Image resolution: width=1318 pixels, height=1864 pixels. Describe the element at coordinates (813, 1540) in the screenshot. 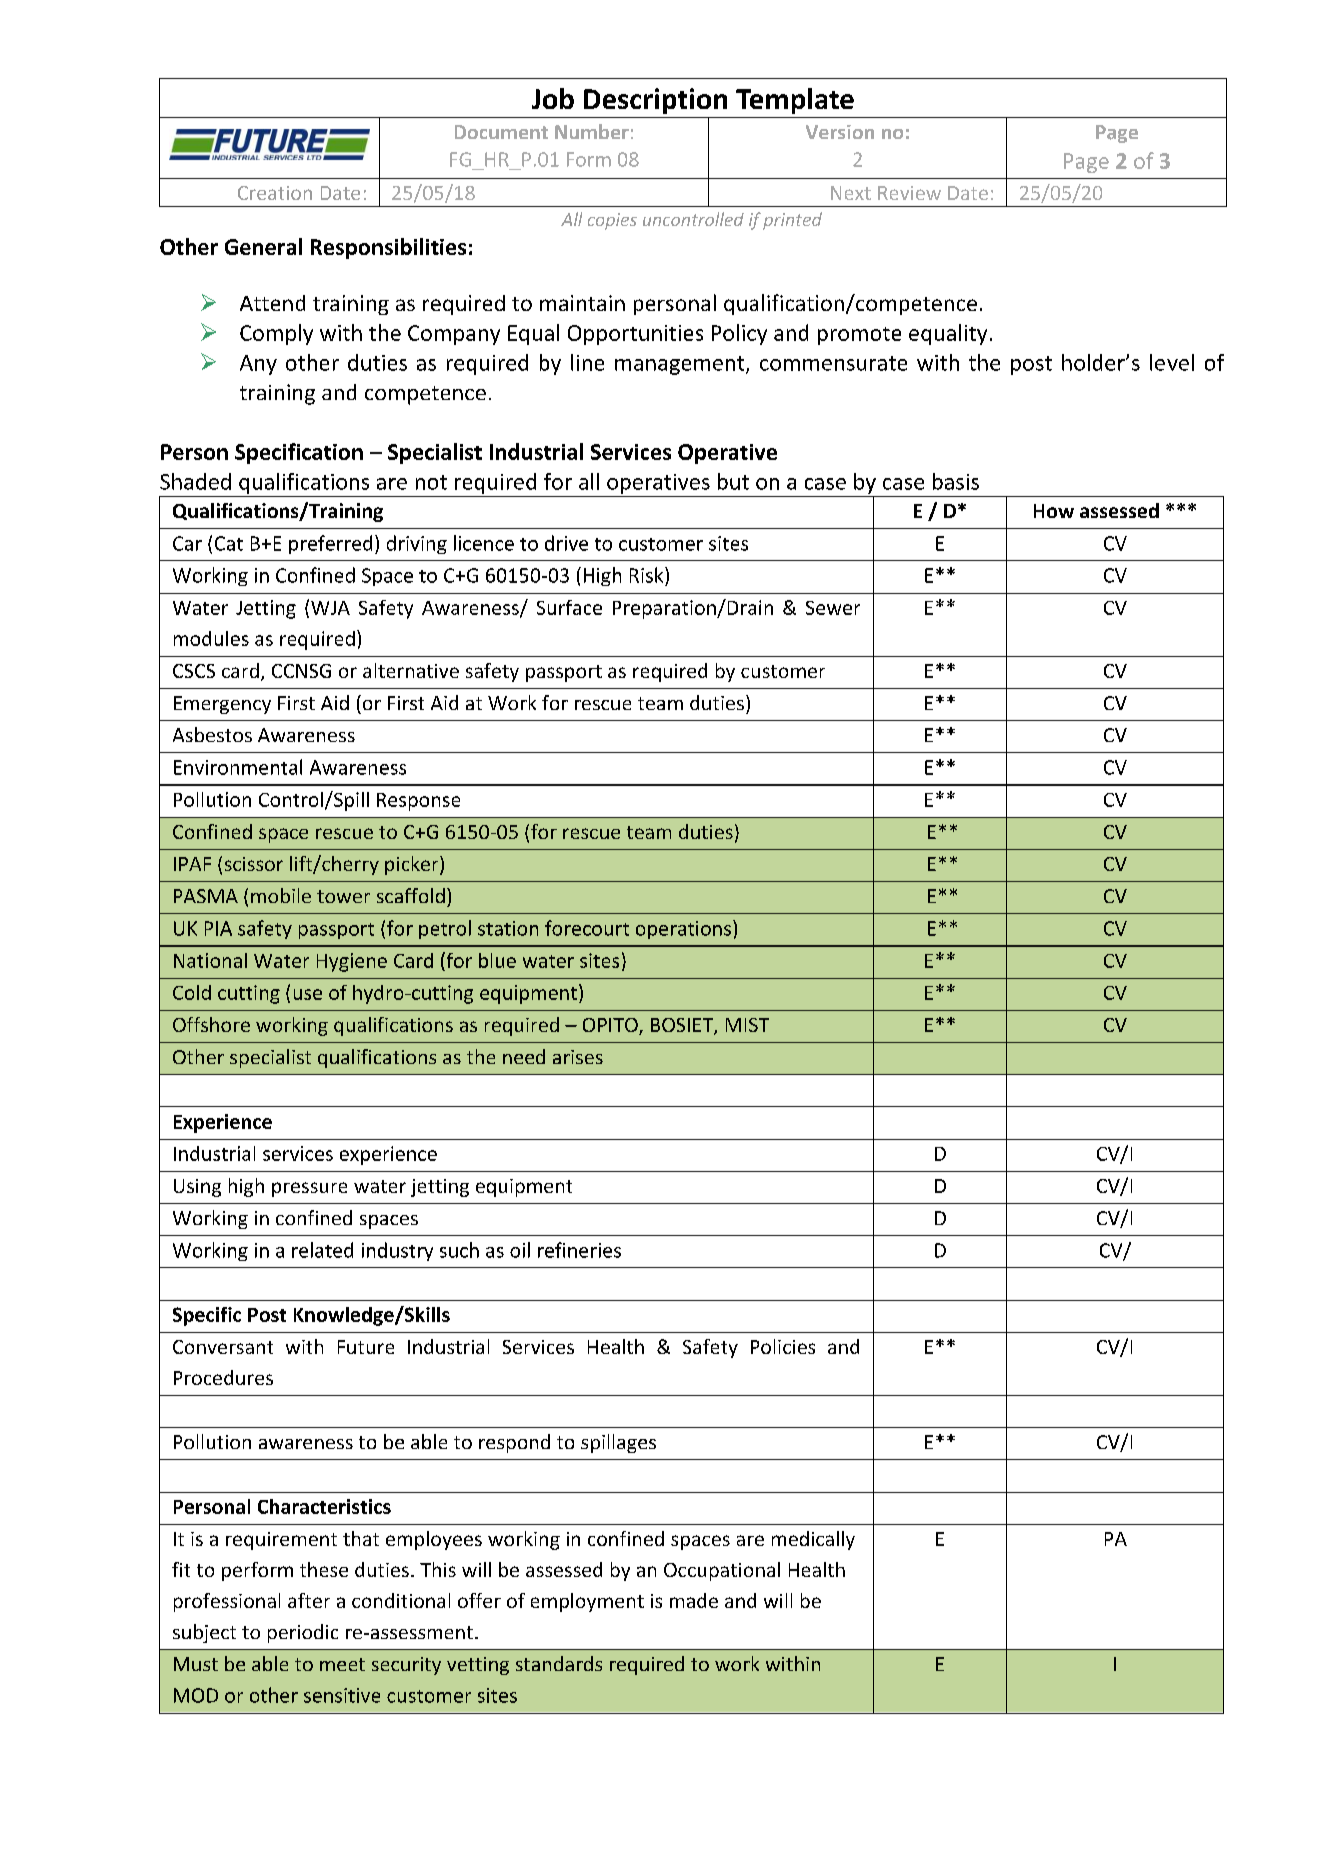

I see `medically` at that location.
